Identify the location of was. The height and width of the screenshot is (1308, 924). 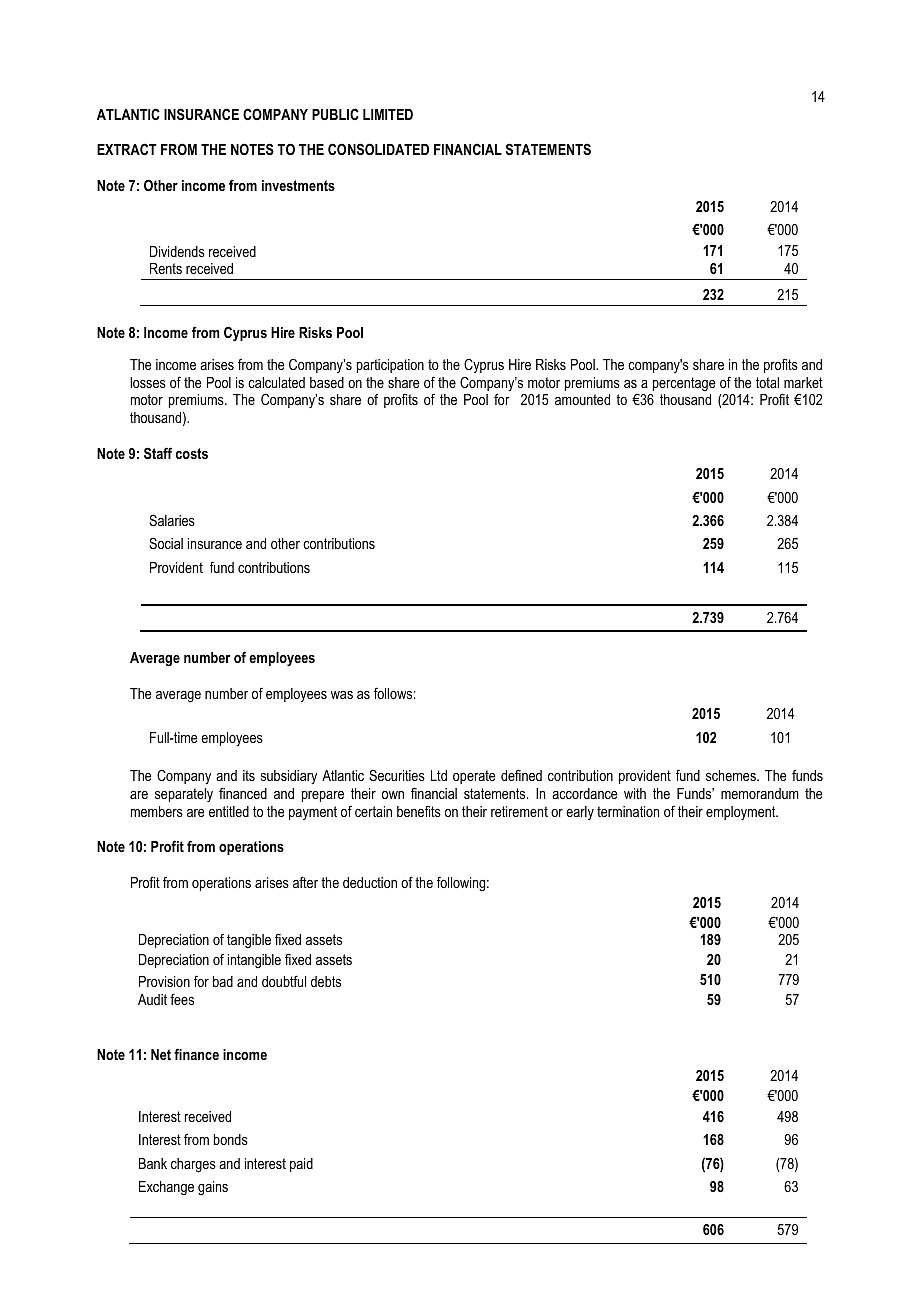
(342, 695).
